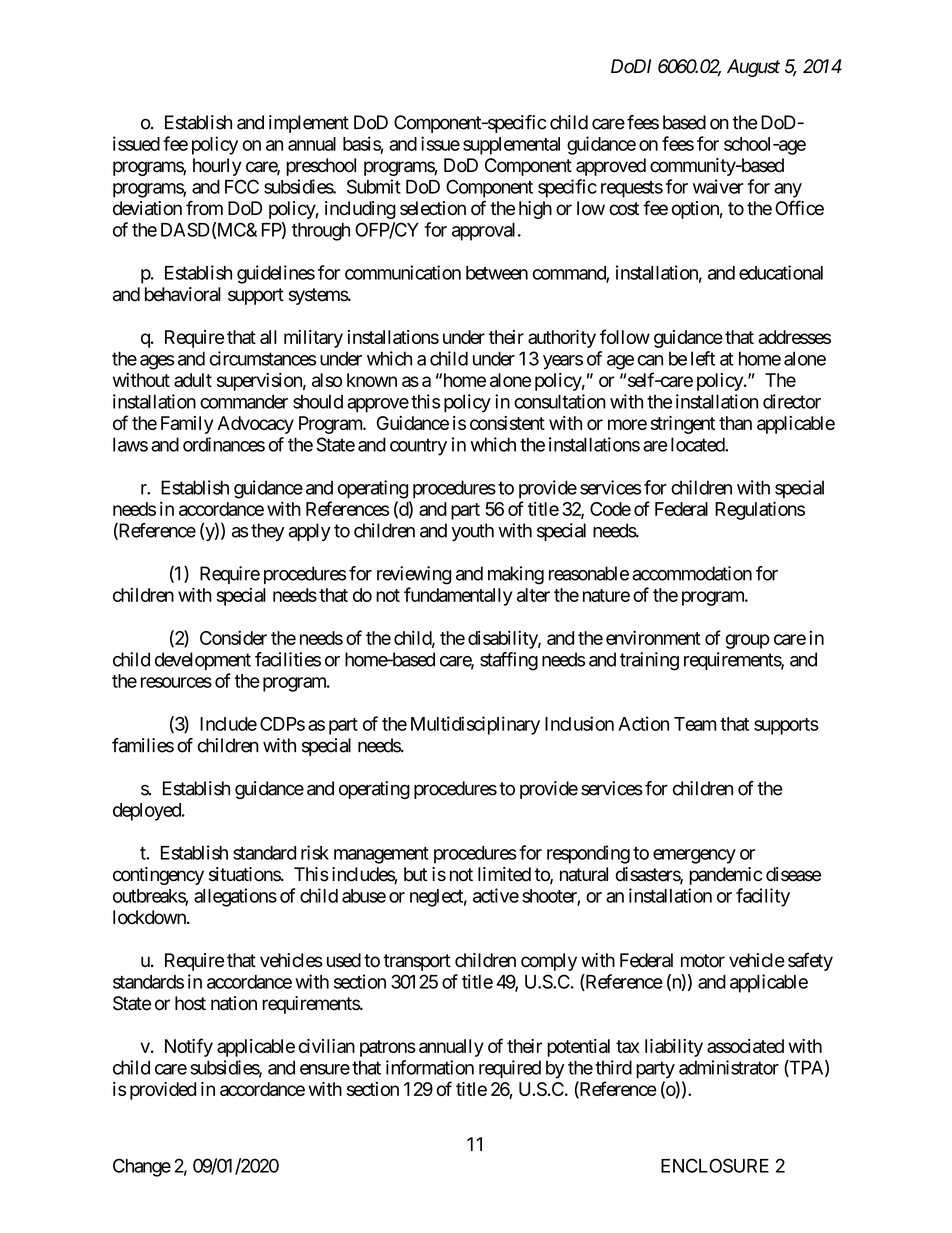 Image resolution: width=952 pixels, height=1233 pixels. Describe the element at coordinates (217, 167) in the image. I see `hourly` at that location.
